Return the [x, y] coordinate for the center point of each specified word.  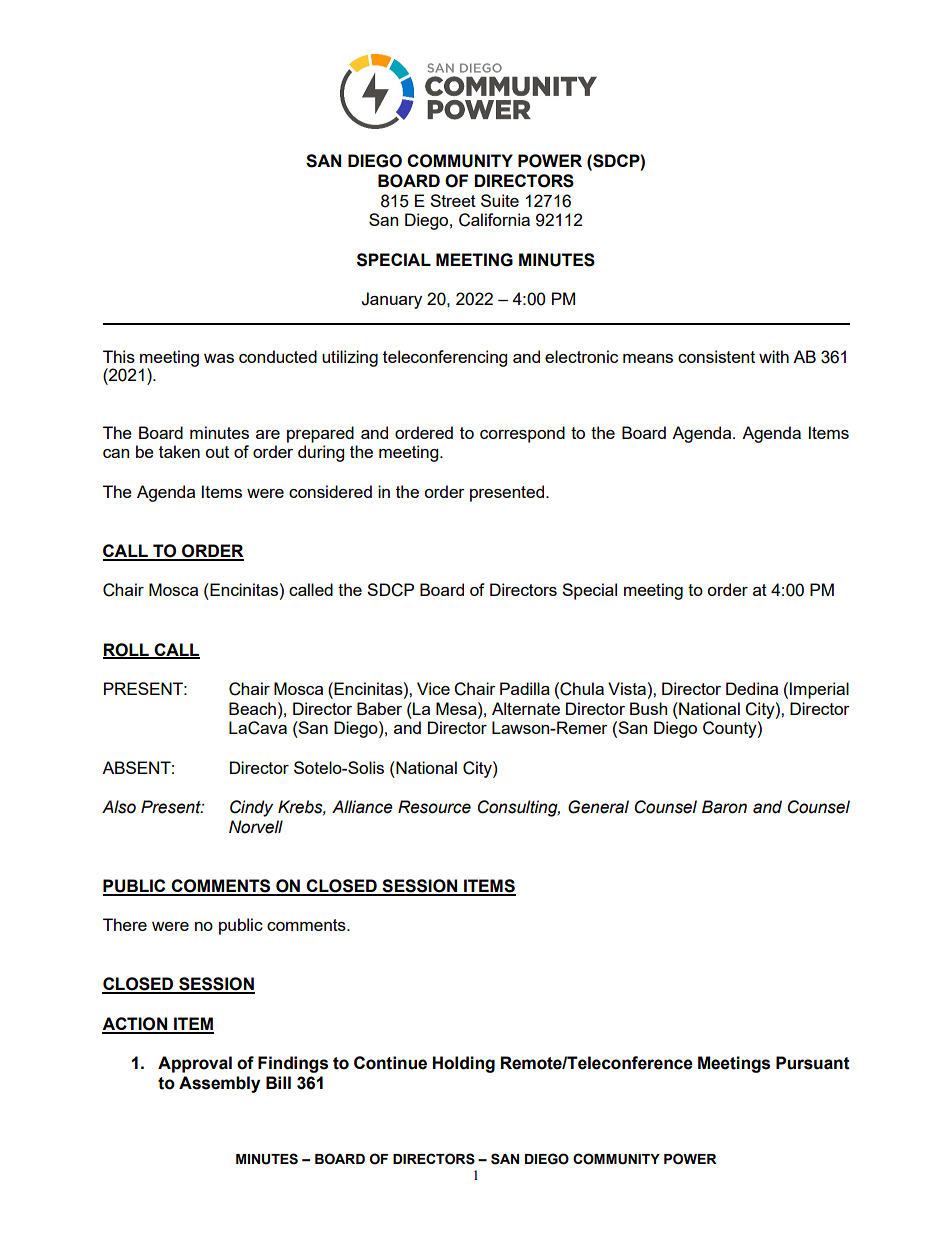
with [774, 356]
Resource [434, 807]
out [217, 452]
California [494, 220]
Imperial [819, 690]
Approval [195, 1064]
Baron [724, 807]
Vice [433, 688]
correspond [522, 434]
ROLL [127, 650]
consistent [716, 356]
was [219, 358]
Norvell [256, 827]
